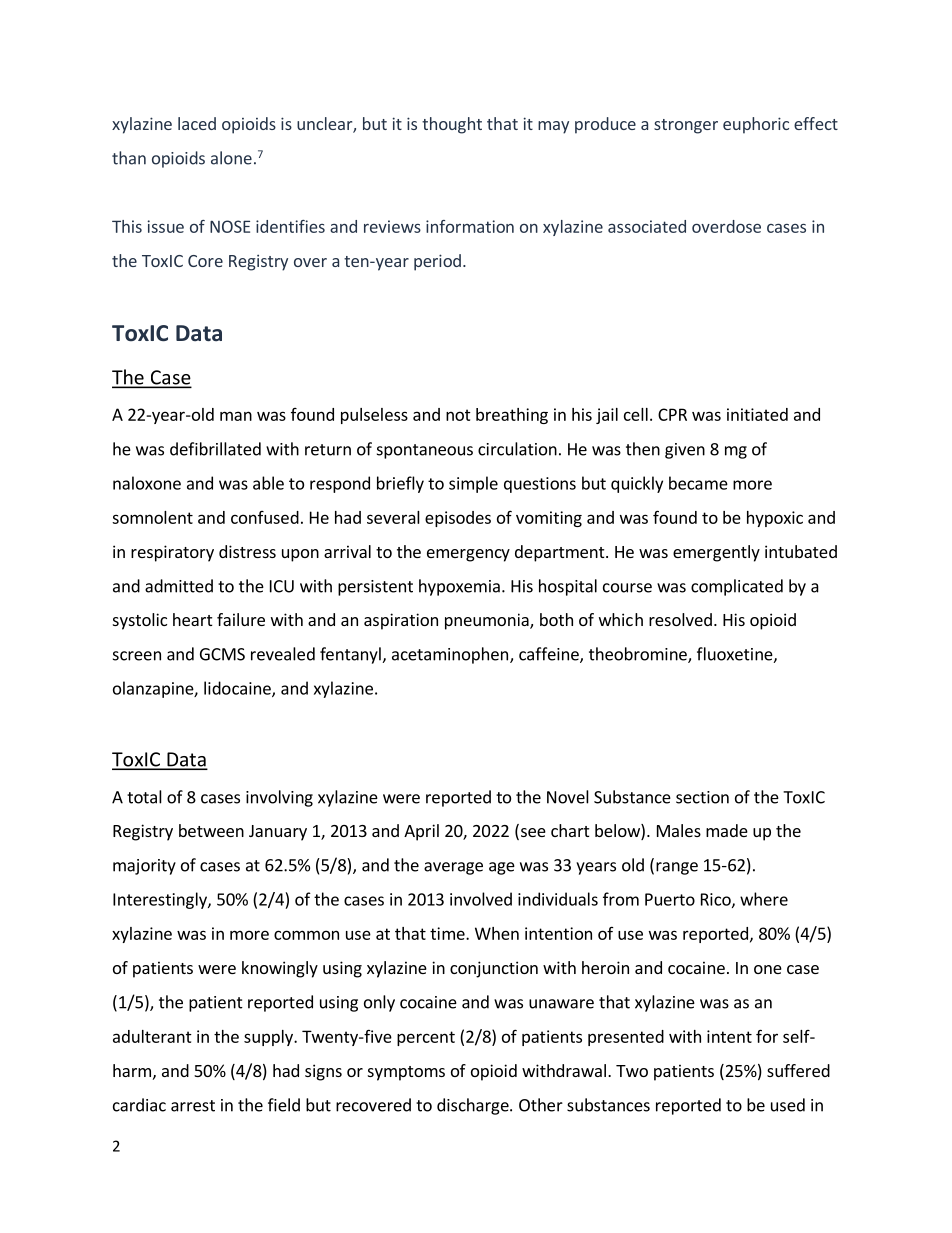  Describe the element at coordinates (161, 900) in the screenshot. I see `Interestingly` at that location.
